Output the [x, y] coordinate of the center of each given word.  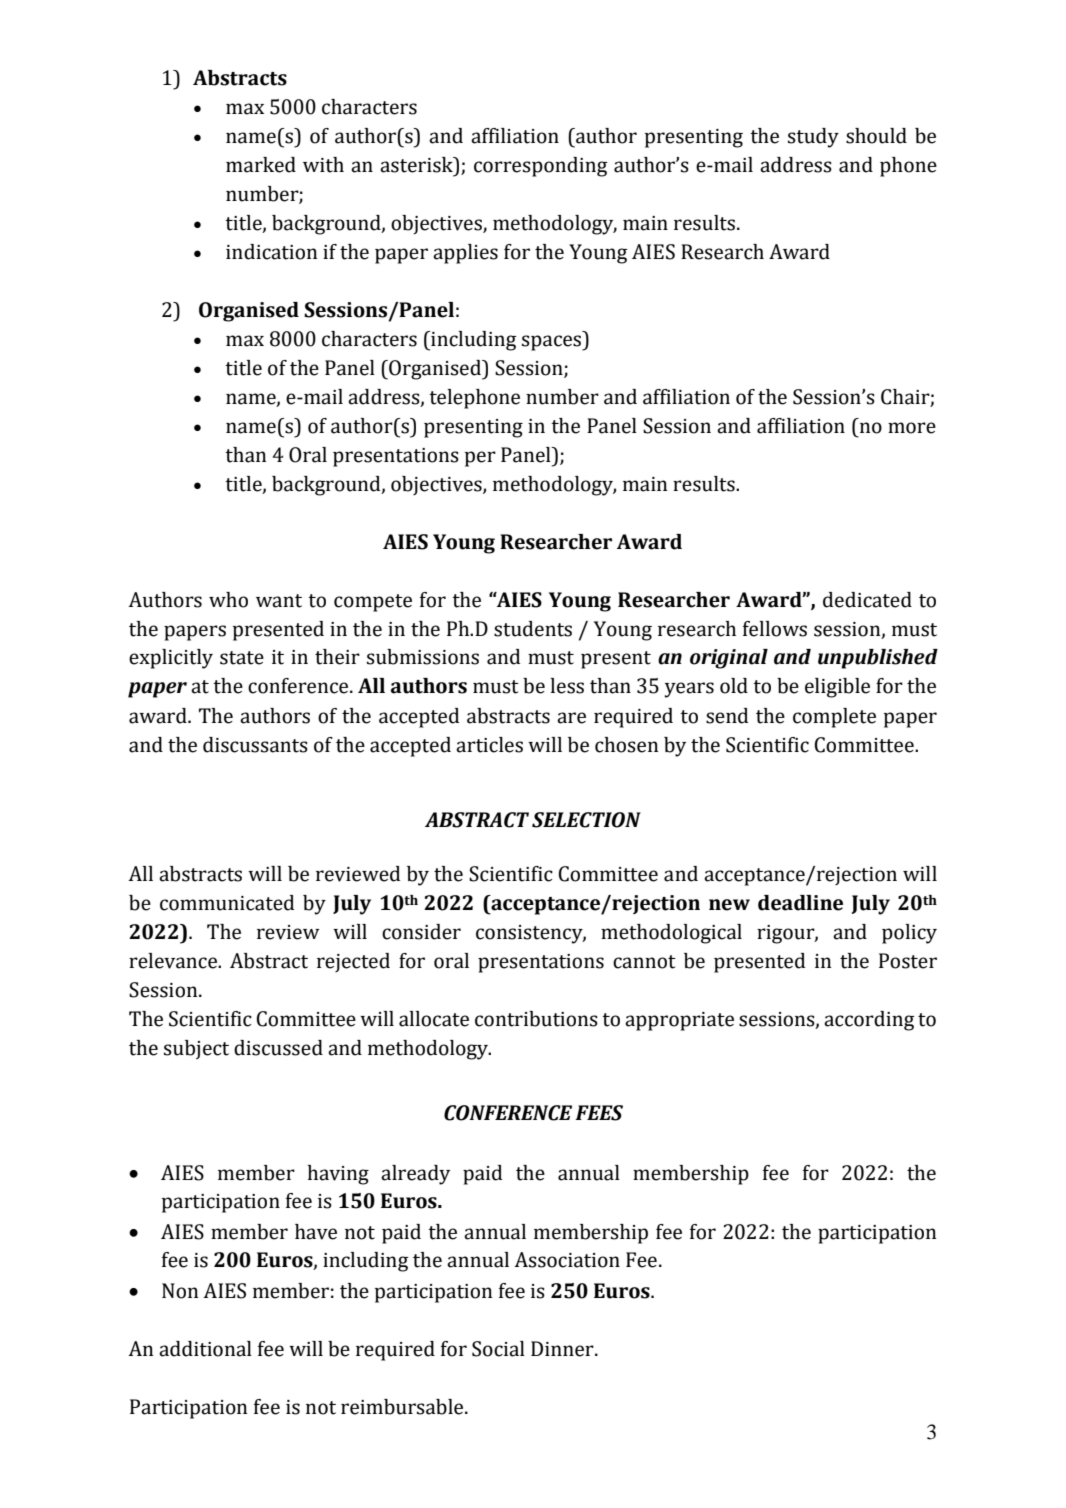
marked [261, 165]
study [813, 138]
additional [205, 1349]
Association [567, 1260]
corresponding [541, 167]
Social [498, 1349]
